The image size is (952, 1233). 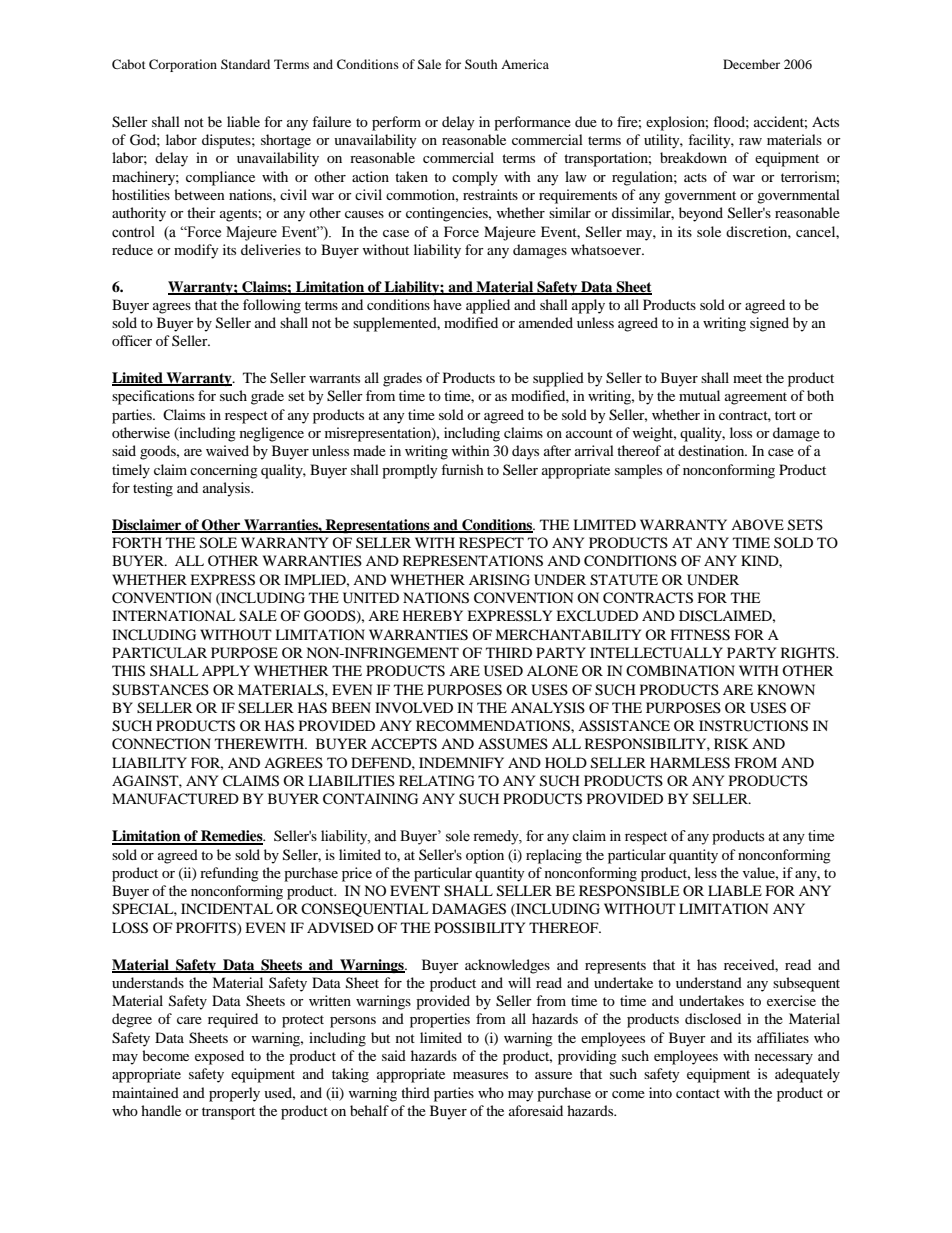 What do you see at coordinates (461, 762) in the document?
I see `INDEMNIFY` at bounding box center [461, 762].
